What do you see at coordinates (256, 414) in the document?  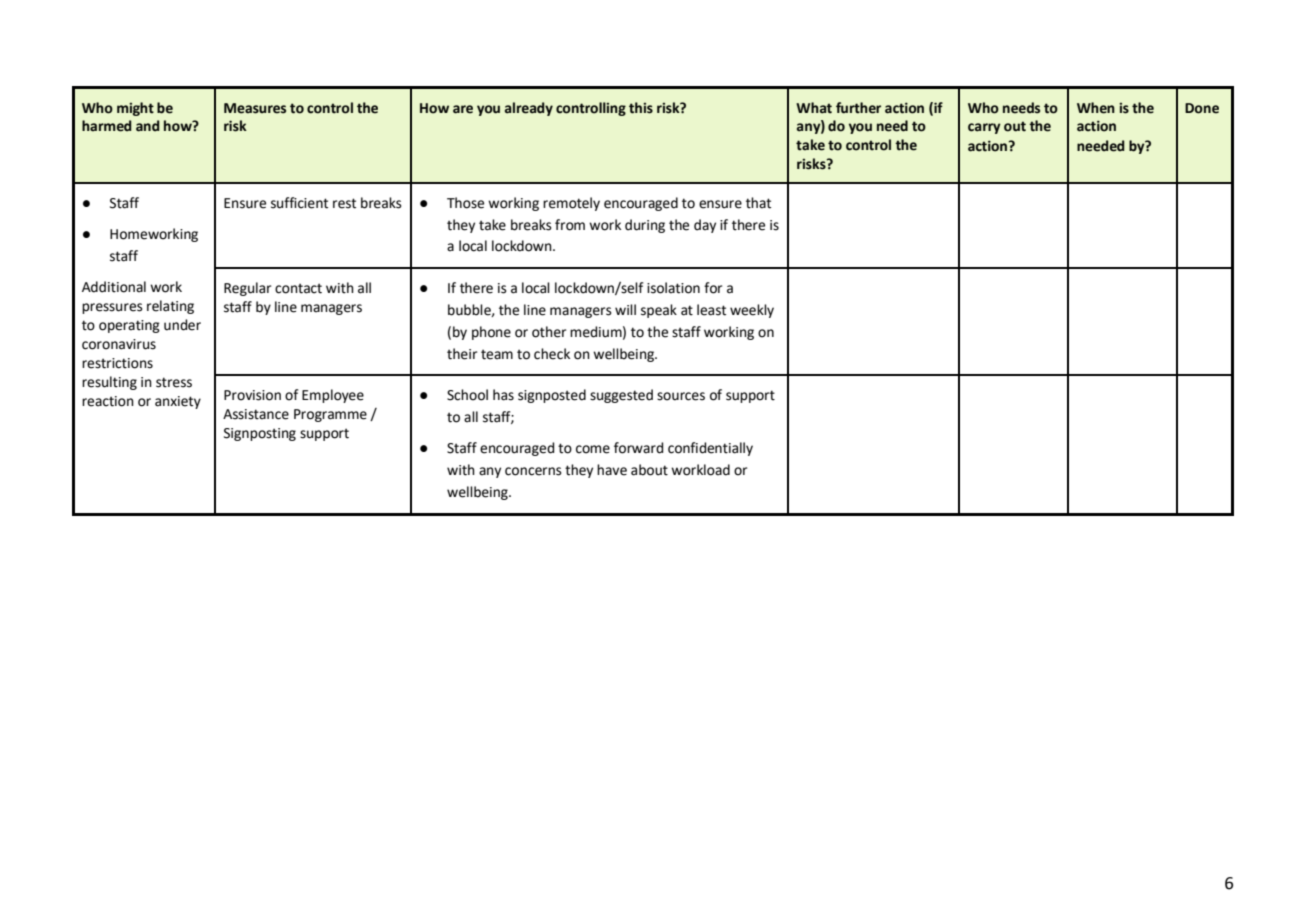 I see `Assistance` at bounding box center [256, 414].
